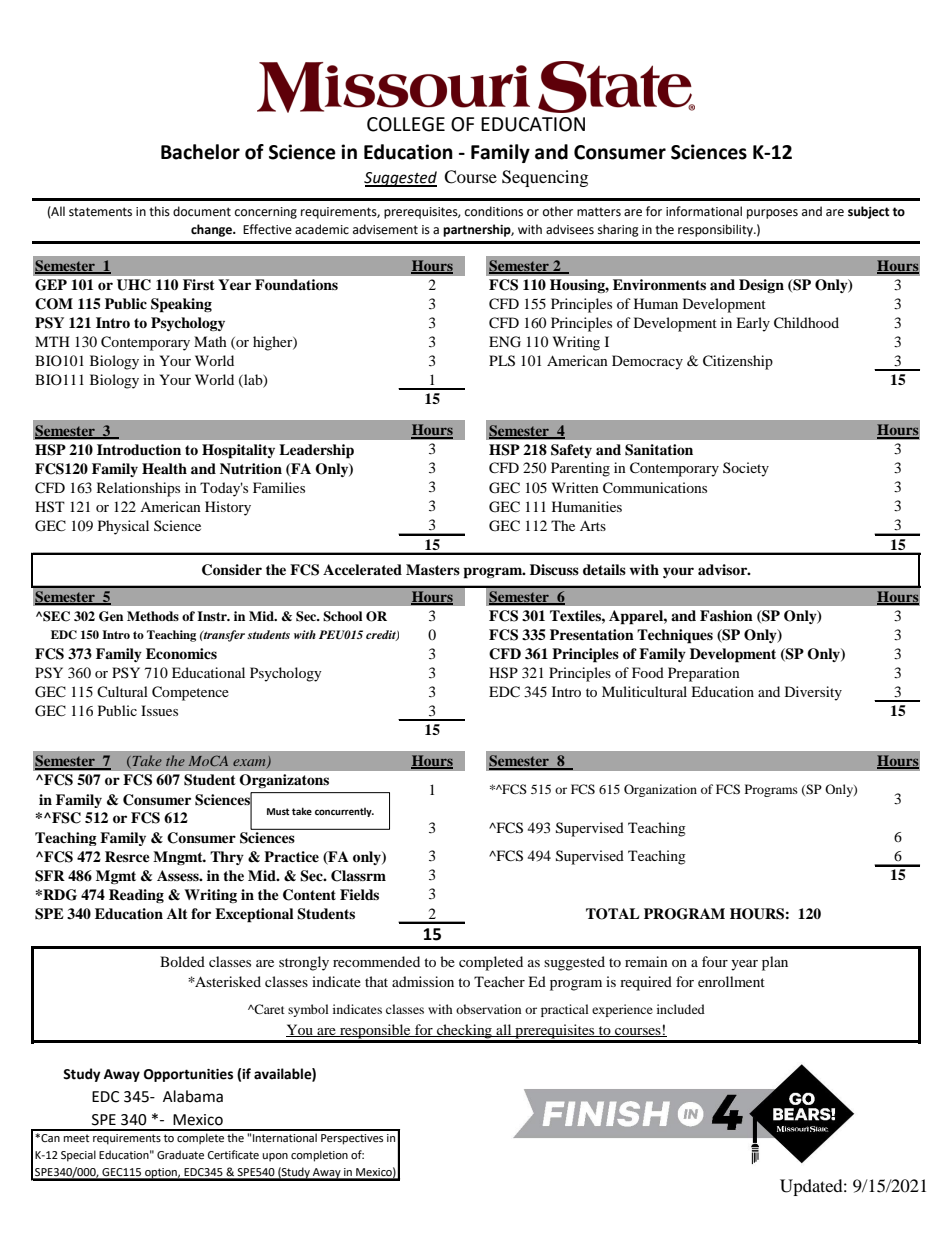 The width and height of the screenshot is (952, 1233). Describe the element at coordinates (726, 615) in the screenshot. I see `Fashion` at that location.
